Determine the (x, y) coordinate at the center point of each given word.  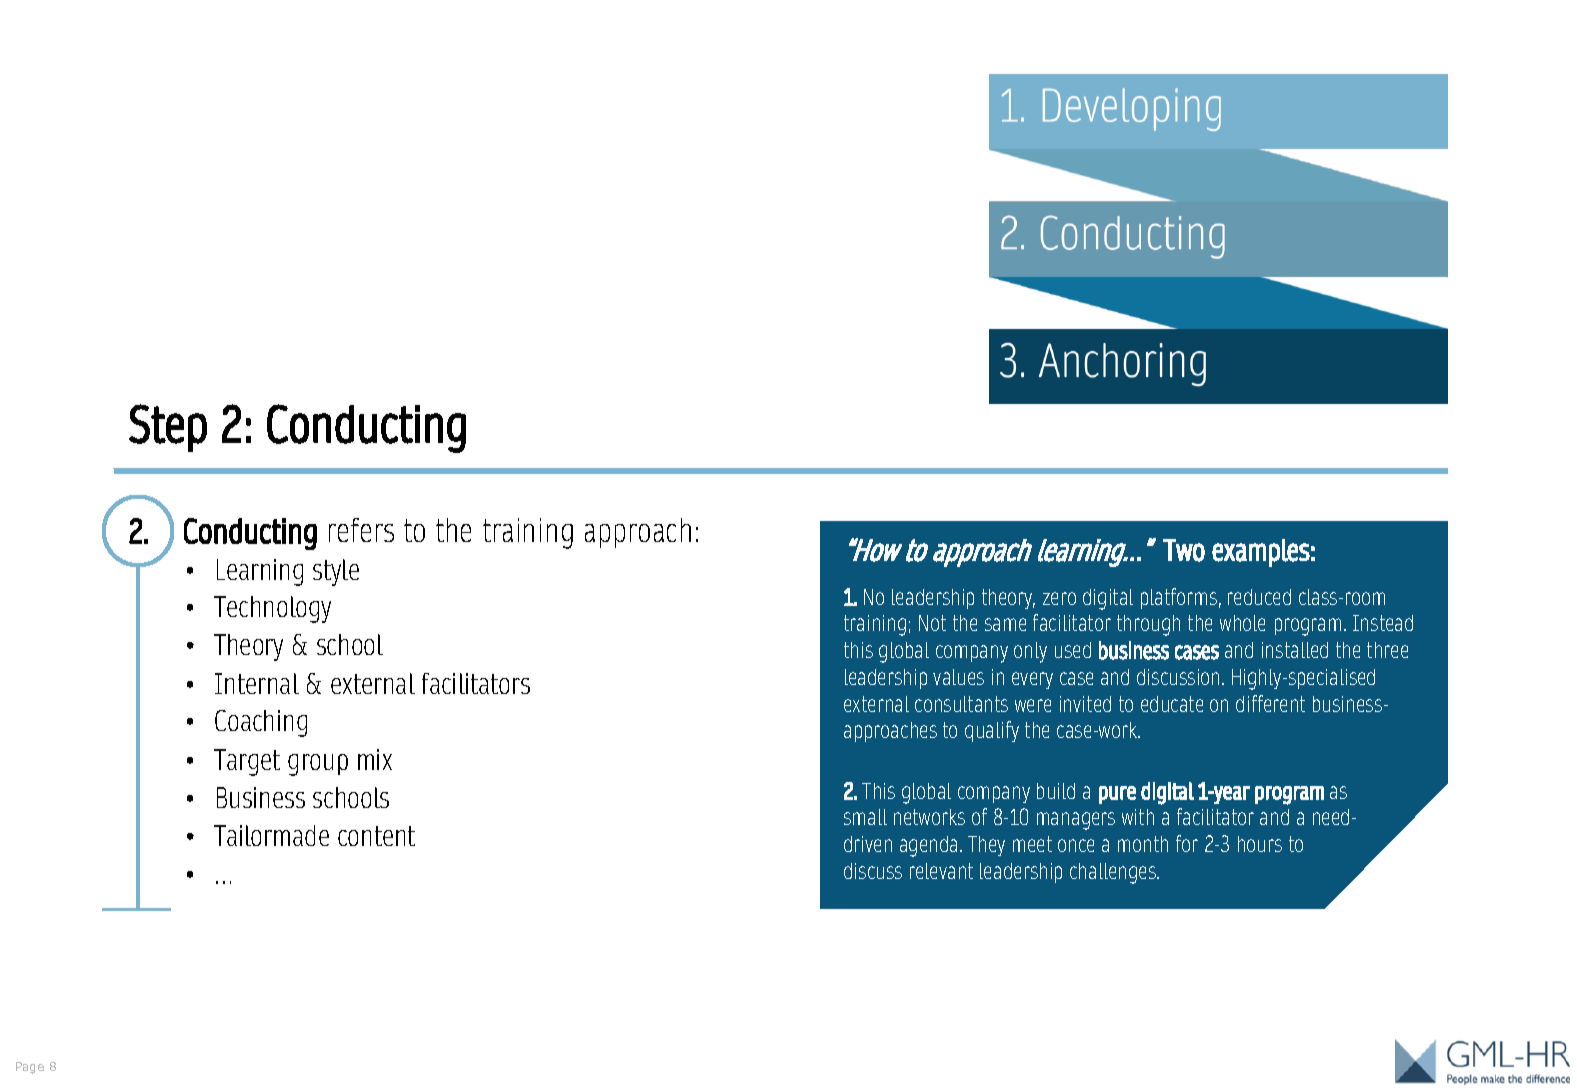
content (376, 836)
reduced (1259, 597)
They (986, 846)
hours (1260, 844)
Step (168, 428)
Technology (272, 609)
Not (932, 623)
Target (247, 762)
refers (361, 530)
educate (1172, 704)
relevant (941, 871)
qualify (992, 731)
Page (30, 1068)
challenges (1114, 873)
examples (1261, 553)
